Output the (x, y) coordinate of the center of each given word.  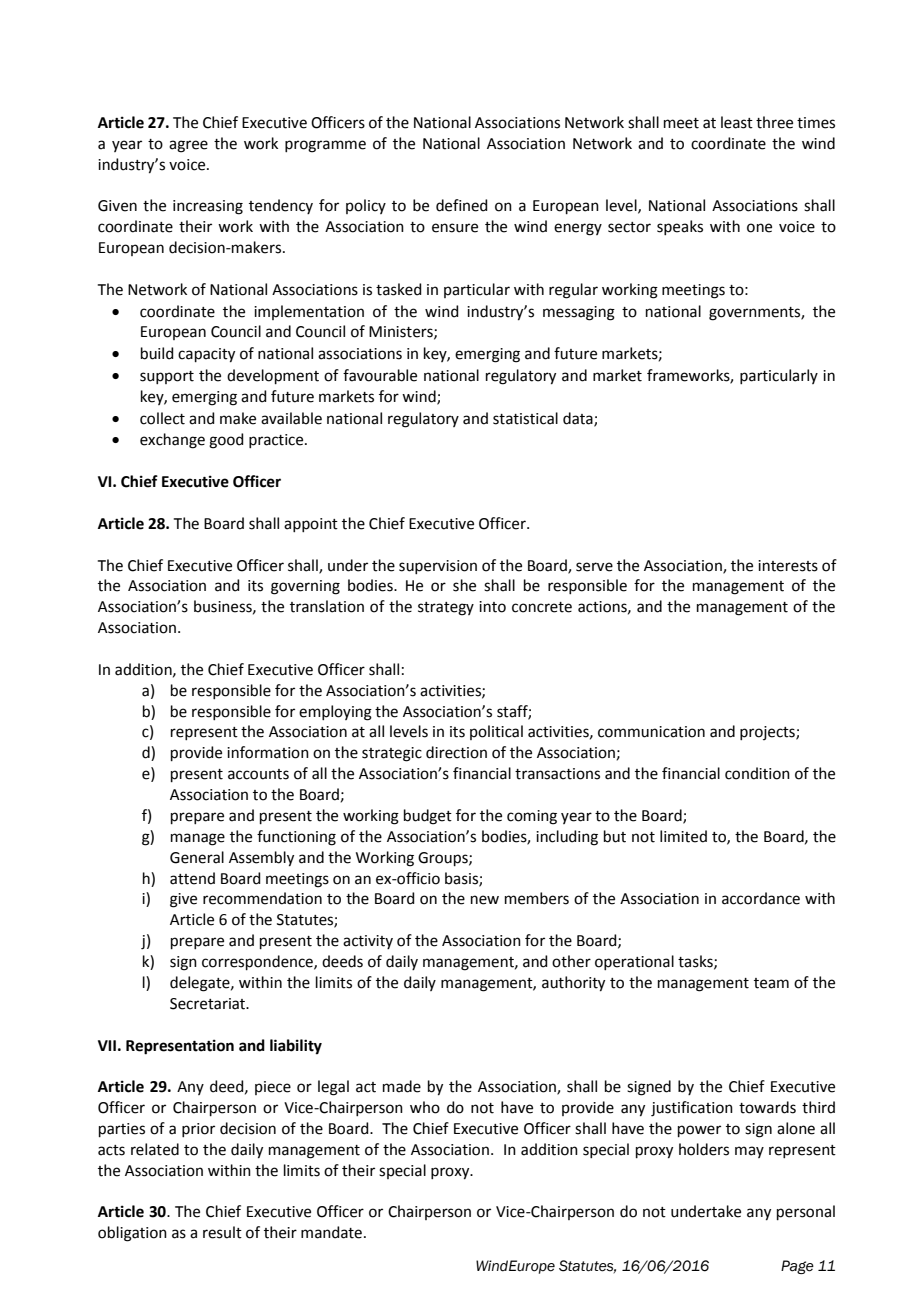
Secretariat (209, 1004)
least (737, 122)
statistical (525, 418)
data (579, 419)
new (485, 900)
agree (188, 146)
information (268, 752)
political (496, 732)
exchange (172, 441)
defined (462, 205)
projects (768, 733)
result (222, 1232)
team (771, 983)
